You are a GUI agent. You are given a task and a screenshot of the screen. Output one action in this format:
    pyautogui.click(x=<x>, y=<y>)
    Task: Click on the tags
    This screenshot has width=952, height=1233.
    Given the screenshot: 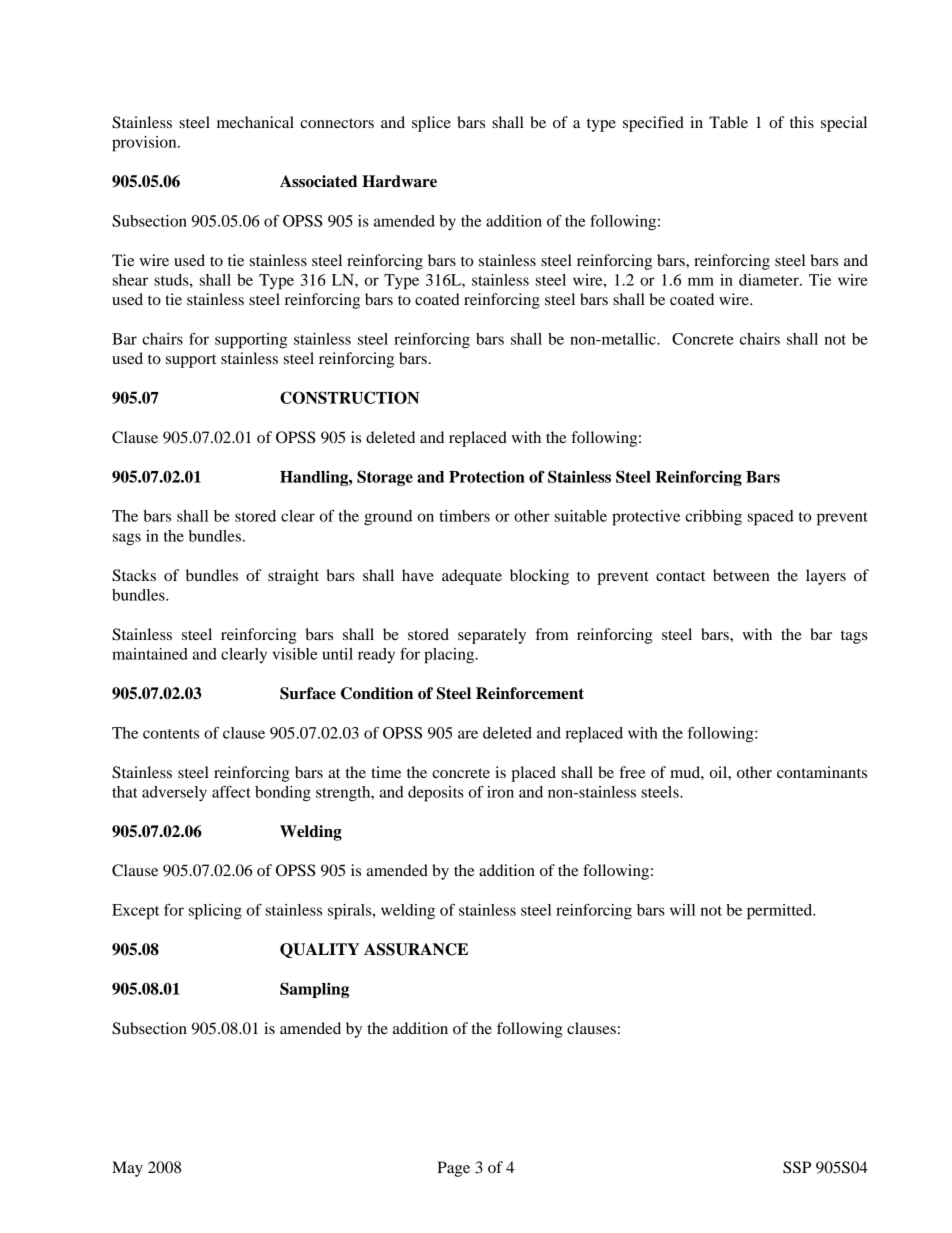 What is the action you would take?
    pyautogui.click(x=854, y=637)
